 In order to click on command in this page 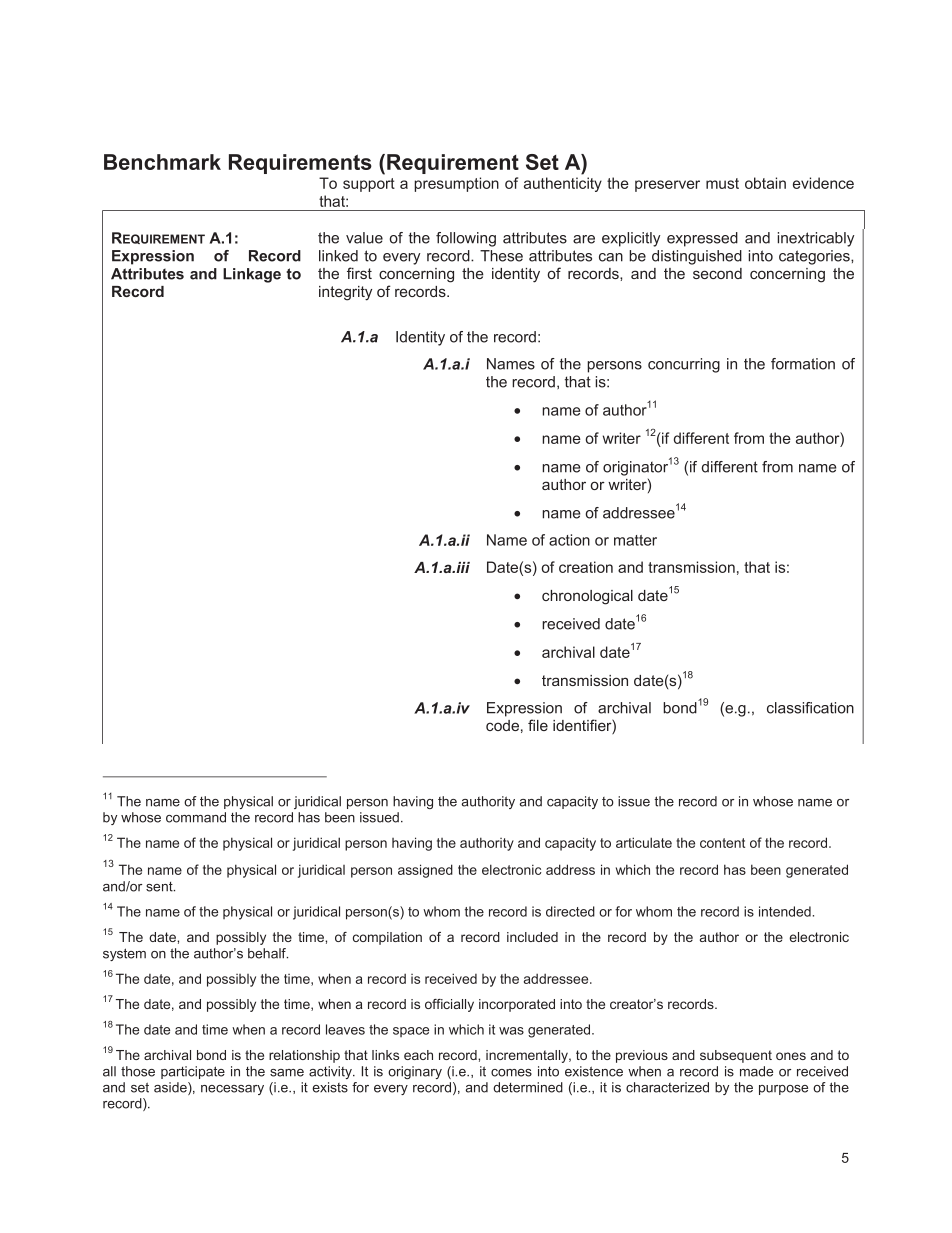, I will do `click(196, 817)`.
